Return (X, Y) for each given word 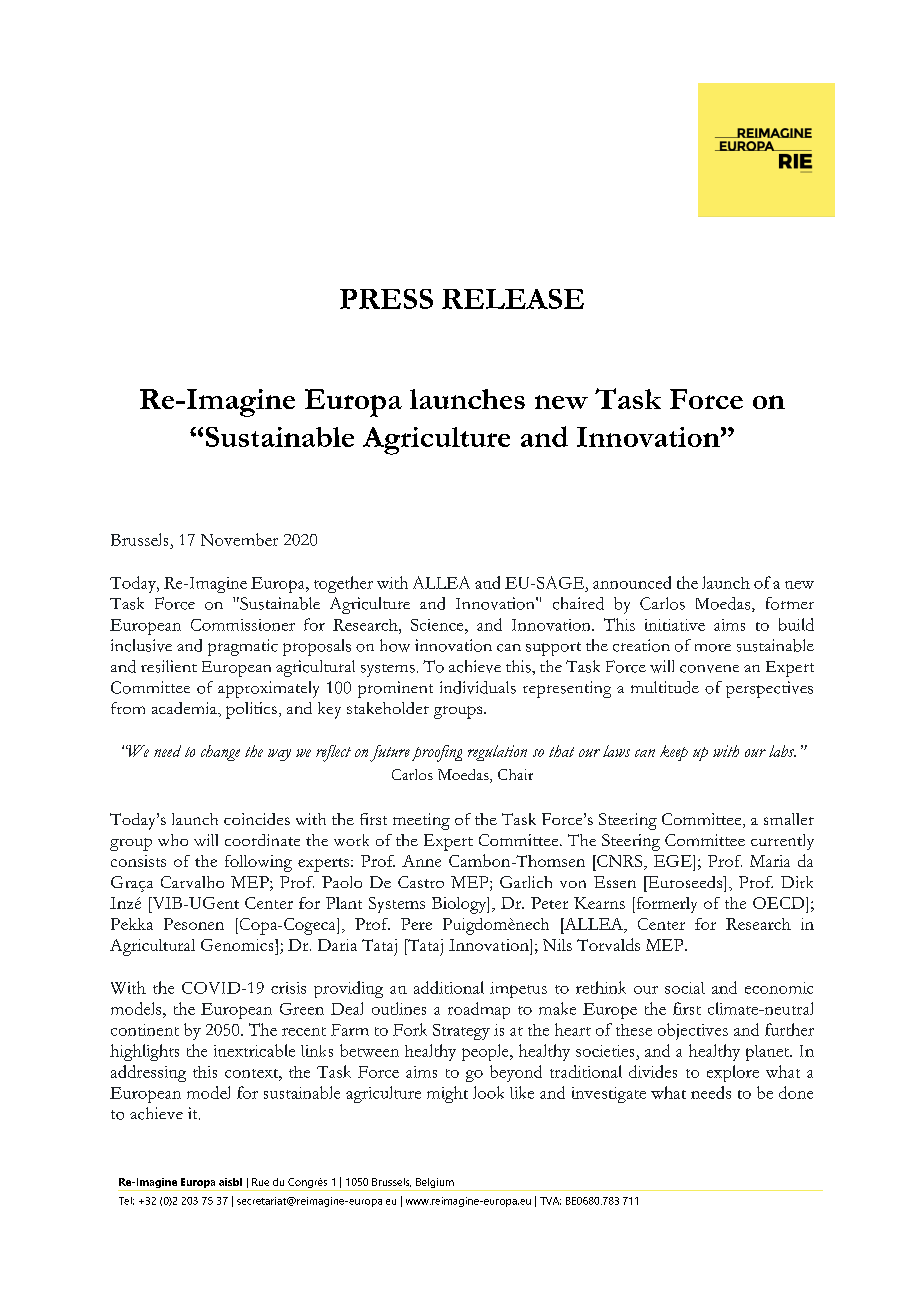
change (220, 753)
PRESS (386, 299)
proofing (437, 753)
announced (632, 582)
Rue (260, 1182)
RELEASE (513, 299)
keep (674, 753)
